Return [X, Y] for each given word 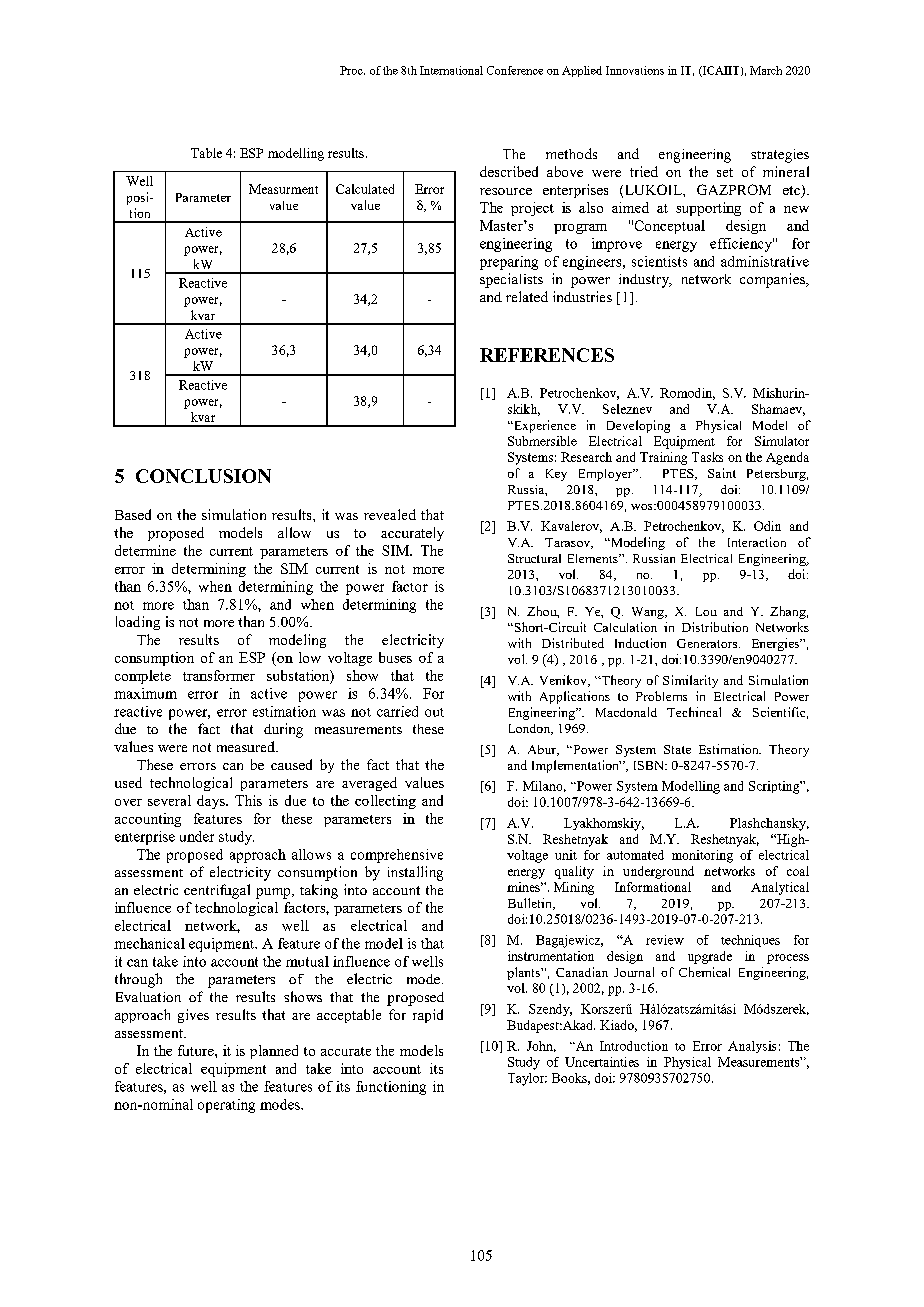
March [766, 70]
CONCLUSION [203, 476]
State [677, 749]
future [197, 1050]
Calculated [365, 189]
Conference [515, 70]
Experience [544, 426]
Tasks [707, 457]
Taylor [527, 1079]
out [434, 712]
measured [247, 746]
